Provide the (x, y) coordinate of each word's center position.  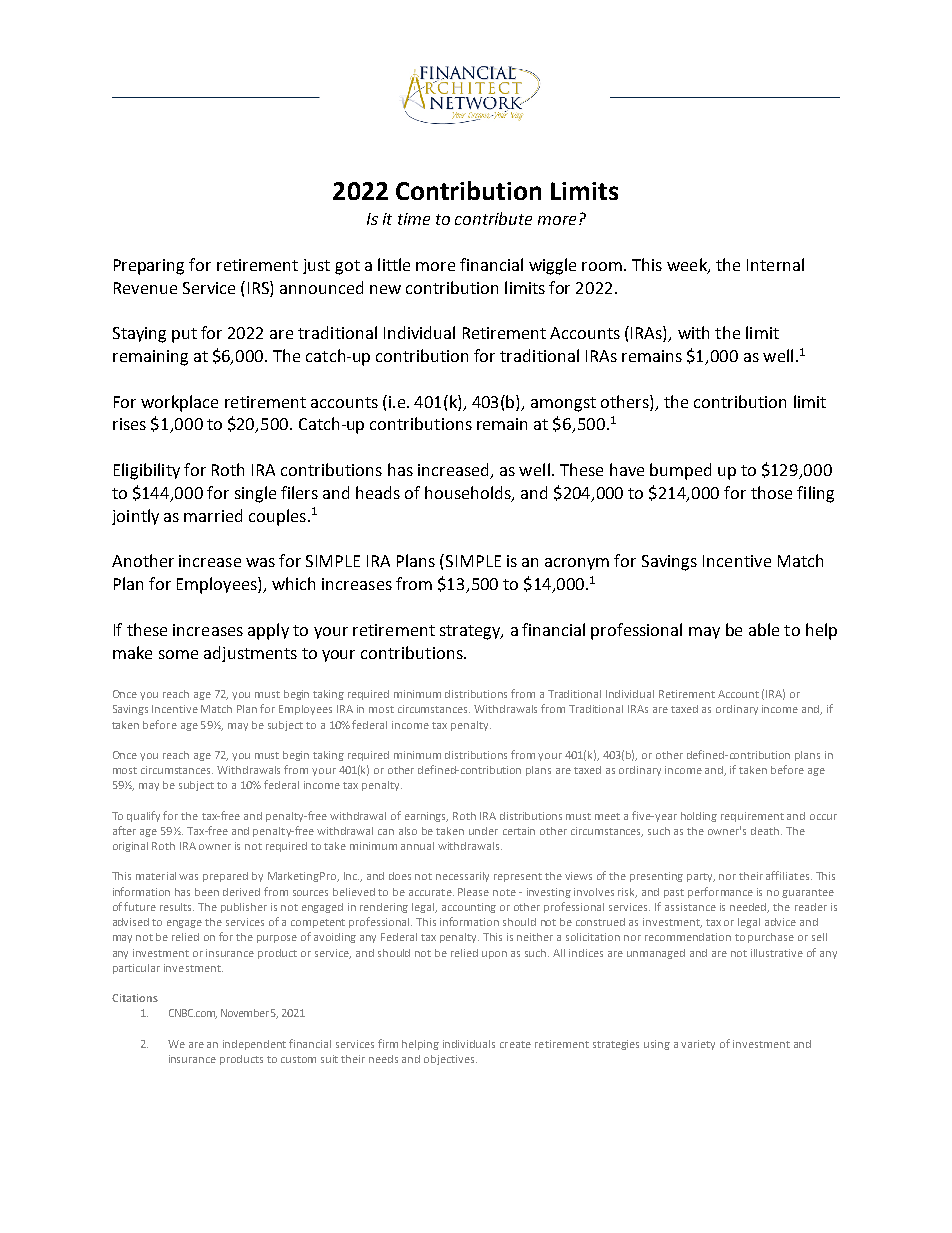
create (515, 1044)
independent (254, 1045)
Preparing (149, 267)
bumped (680, 471)
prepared (225, 877)
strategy (471, 632)
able (764, 629)
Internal (775, 264)
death (765, 831)
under (483, 831)
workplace (179, 403)
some (178, 654)
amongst (563, 404)
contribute (493, 218)
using (657, 1045)
